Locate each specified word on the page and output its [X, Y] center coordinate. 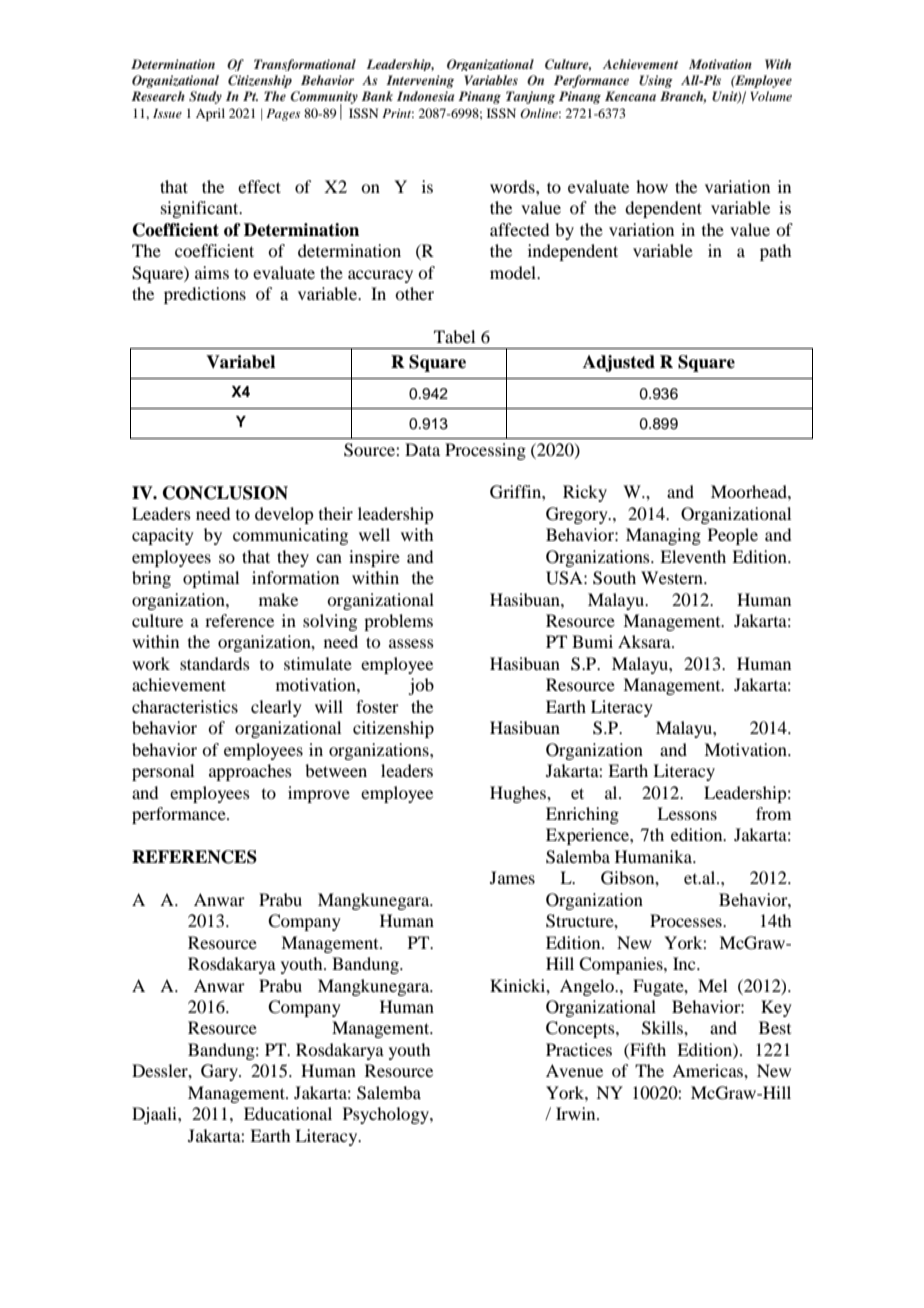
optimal [211, 579]
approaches [250, 772]
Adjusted [619, 363]
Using [656, 81]
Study [205, 97]
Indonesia [425, 96]
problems [398, 622]
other [414, 293]
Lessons [687, 813]
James [512, 877]
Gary [220, 1072]
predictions [205, 295]
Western [673, 577]
